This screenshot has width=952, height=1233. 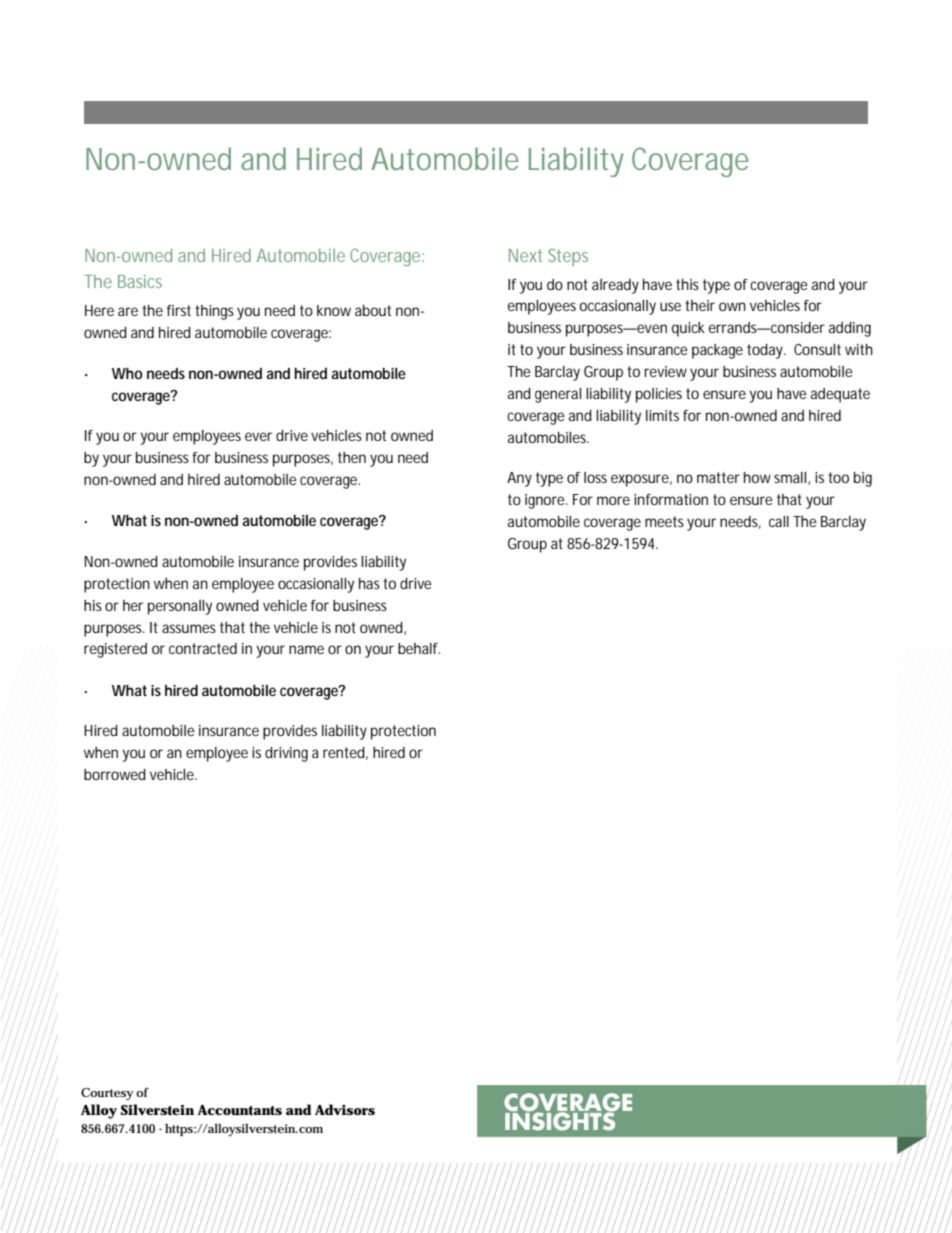 What do you see at coordinates (140, 281) in the screenshot?
I see `Basics` at bounding box center [140, 281].
